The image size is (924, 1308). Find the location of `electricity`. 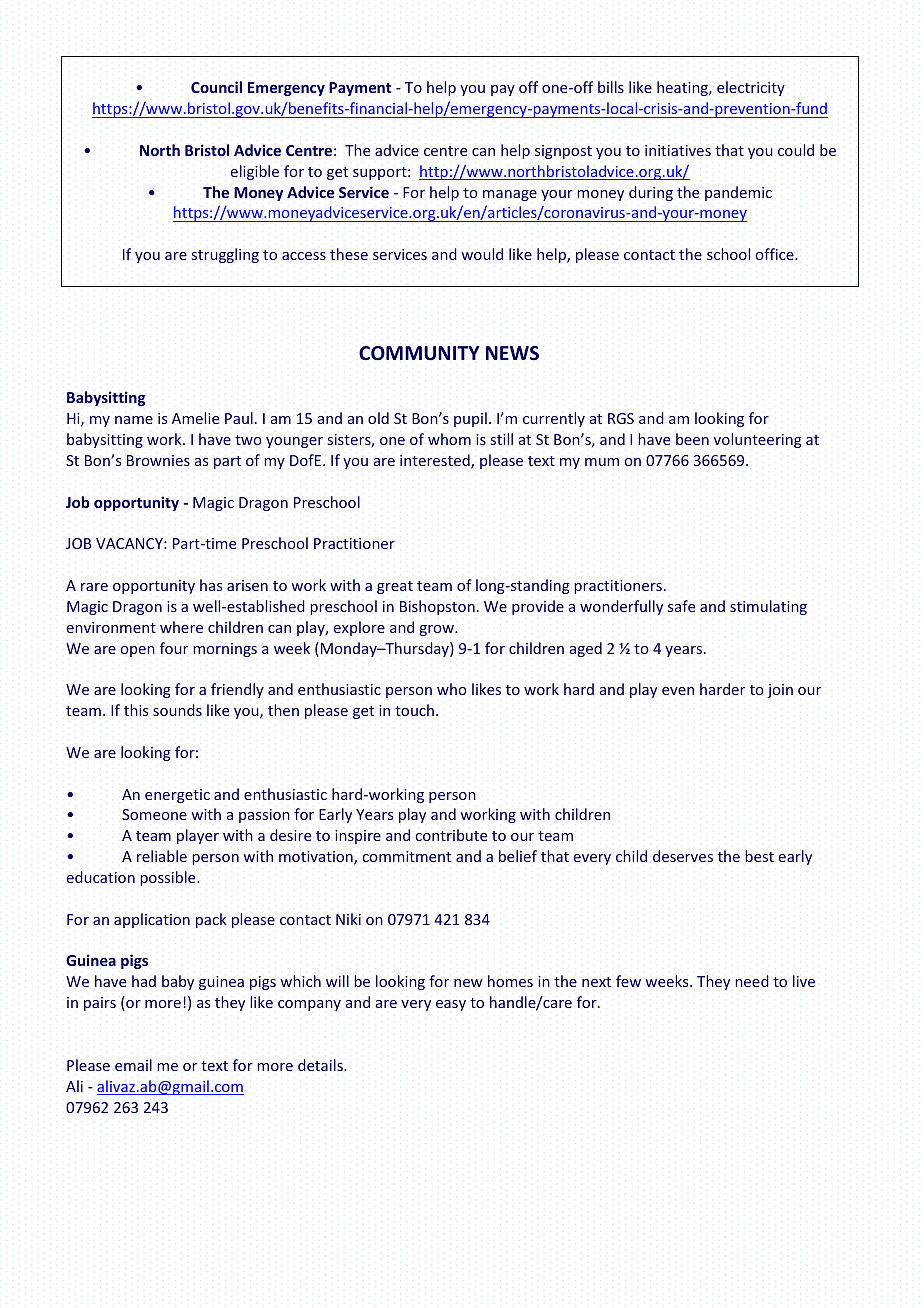

electricity is located at coordinates (751, 88).
